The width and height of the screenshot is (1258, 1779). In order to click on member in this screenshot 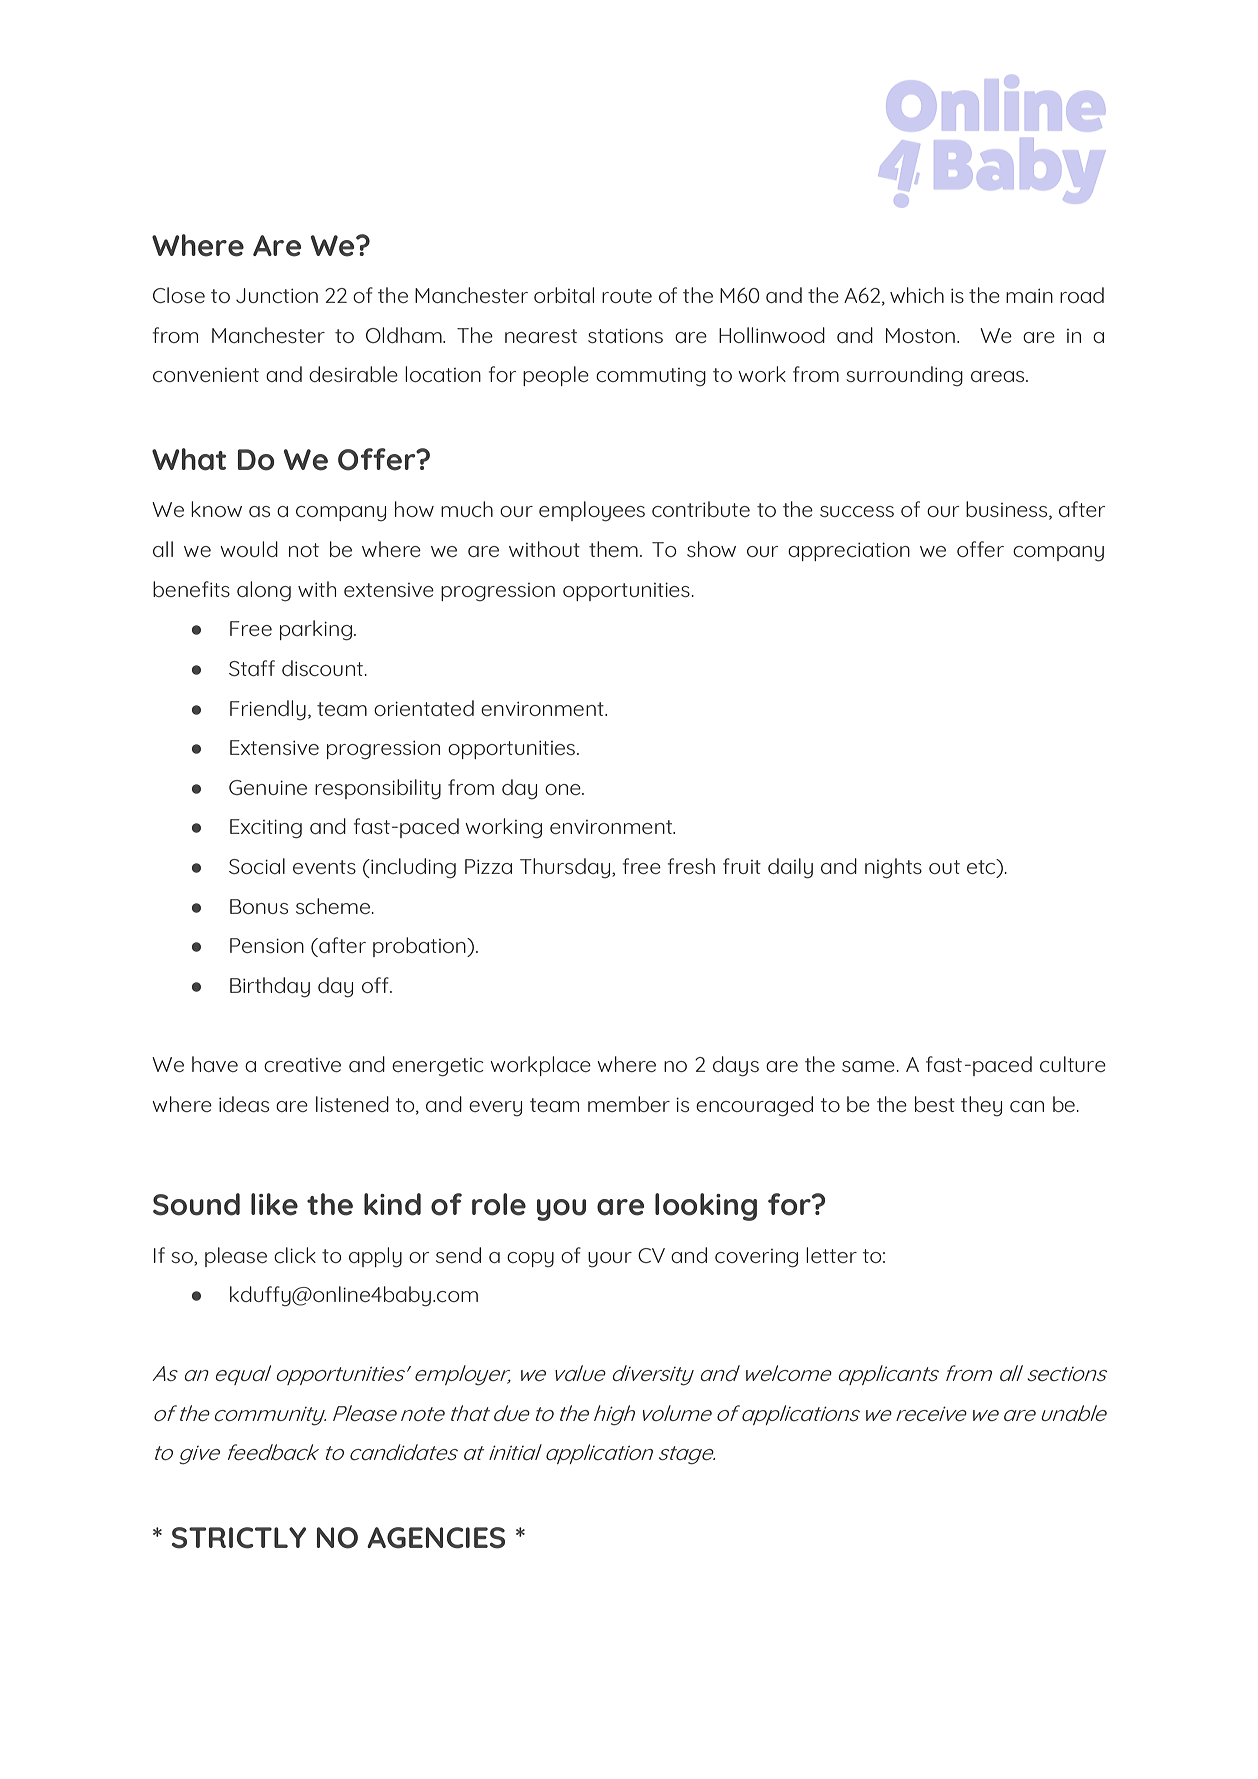, I will do `click(629, 1104)`.
